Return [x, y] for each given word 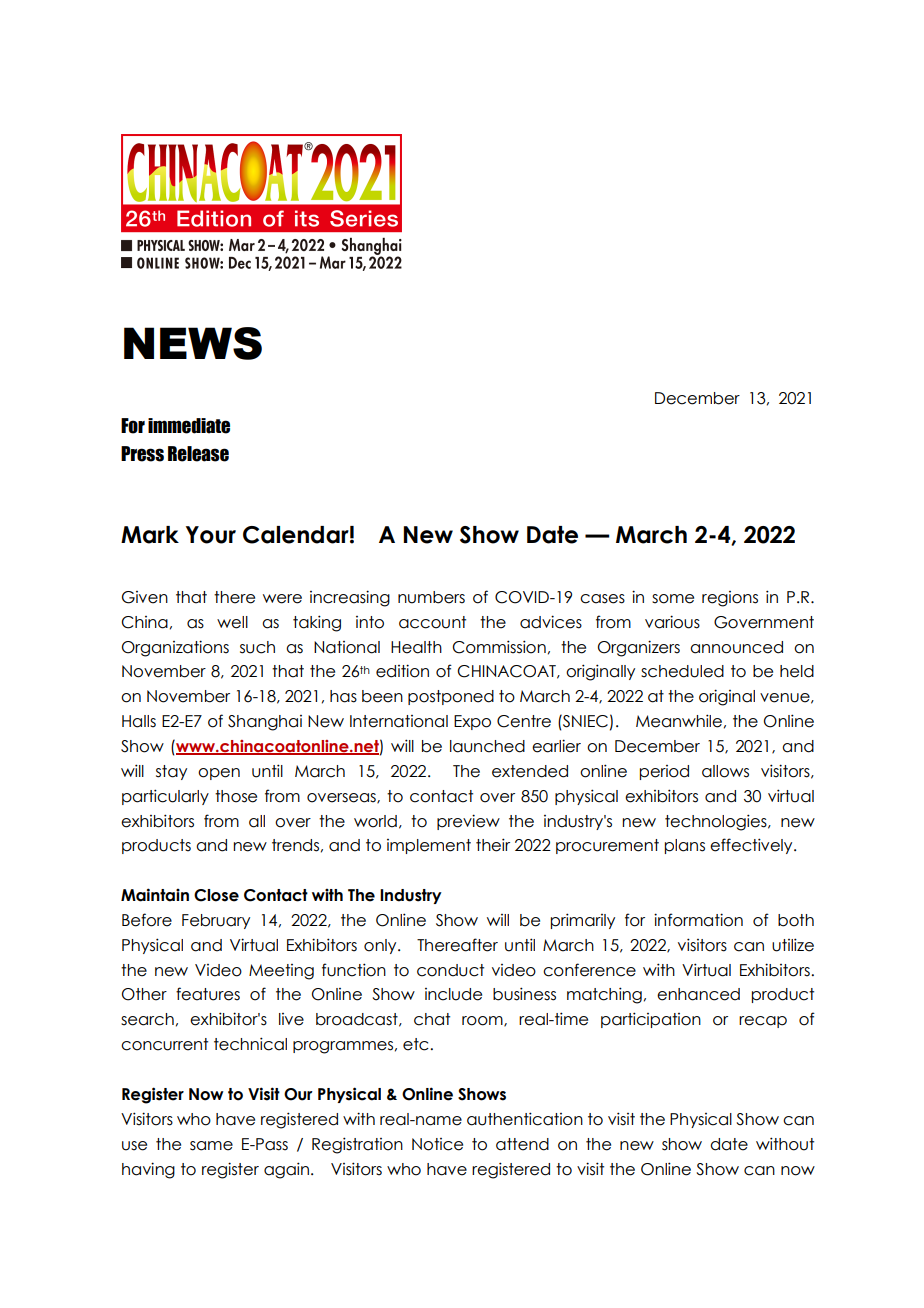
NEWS [193, 343]
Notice [437, 1144]
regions [730, 599]
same [211, 1146]
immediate [189, 426]
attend [522, 1144]
